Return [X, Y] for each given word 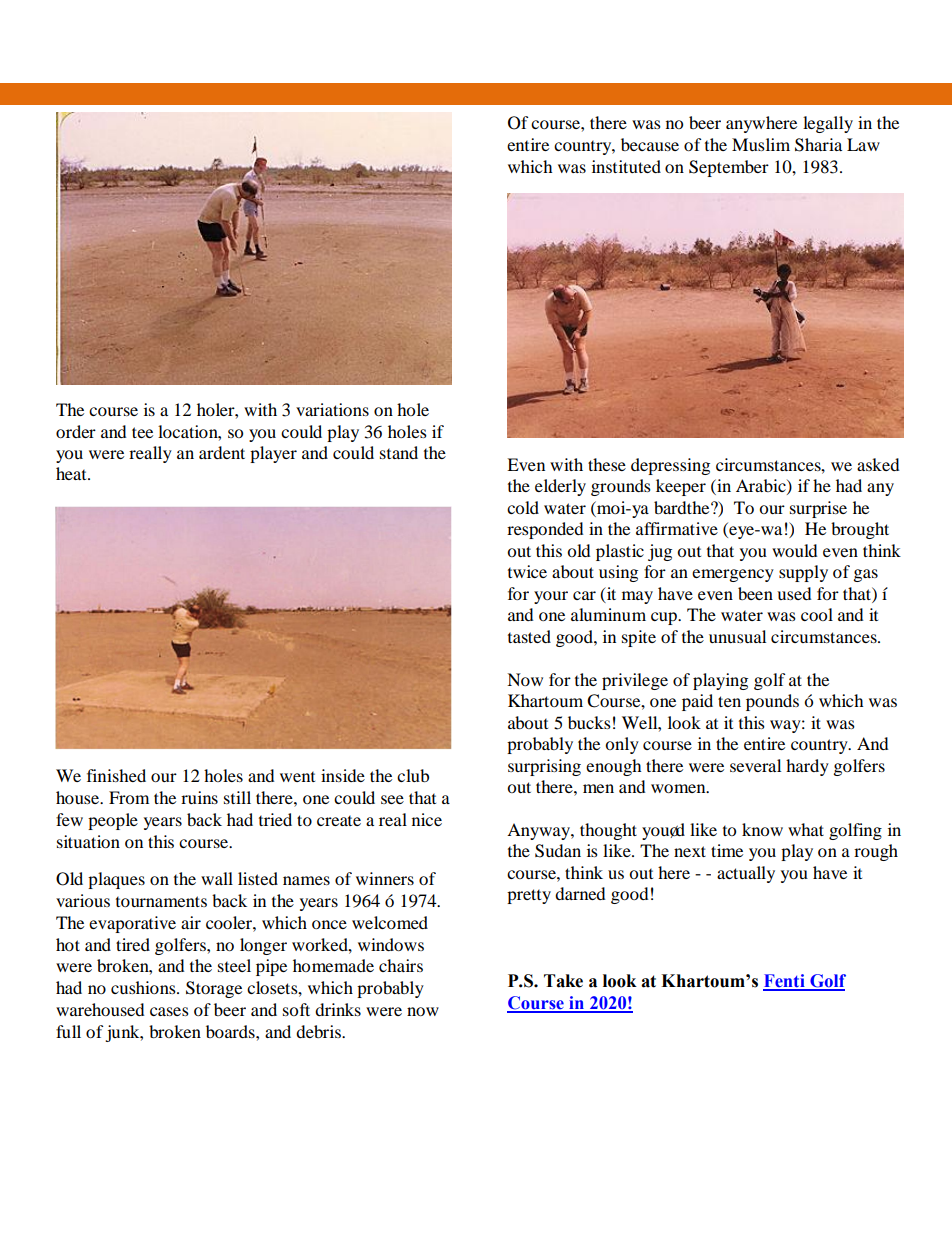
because [650, 144]
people [113, 821]
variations [332, 409]
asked [878, 464]
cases [169, 1011]
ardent [222, 452]
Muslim [761, 144]
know [762, 829]
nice [427, 819]
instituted [626, 166]
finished [116, 775]
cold [523, 507]
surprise [818, 509]
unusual [737, 636]
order [76, 431]
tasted [529, 636]
